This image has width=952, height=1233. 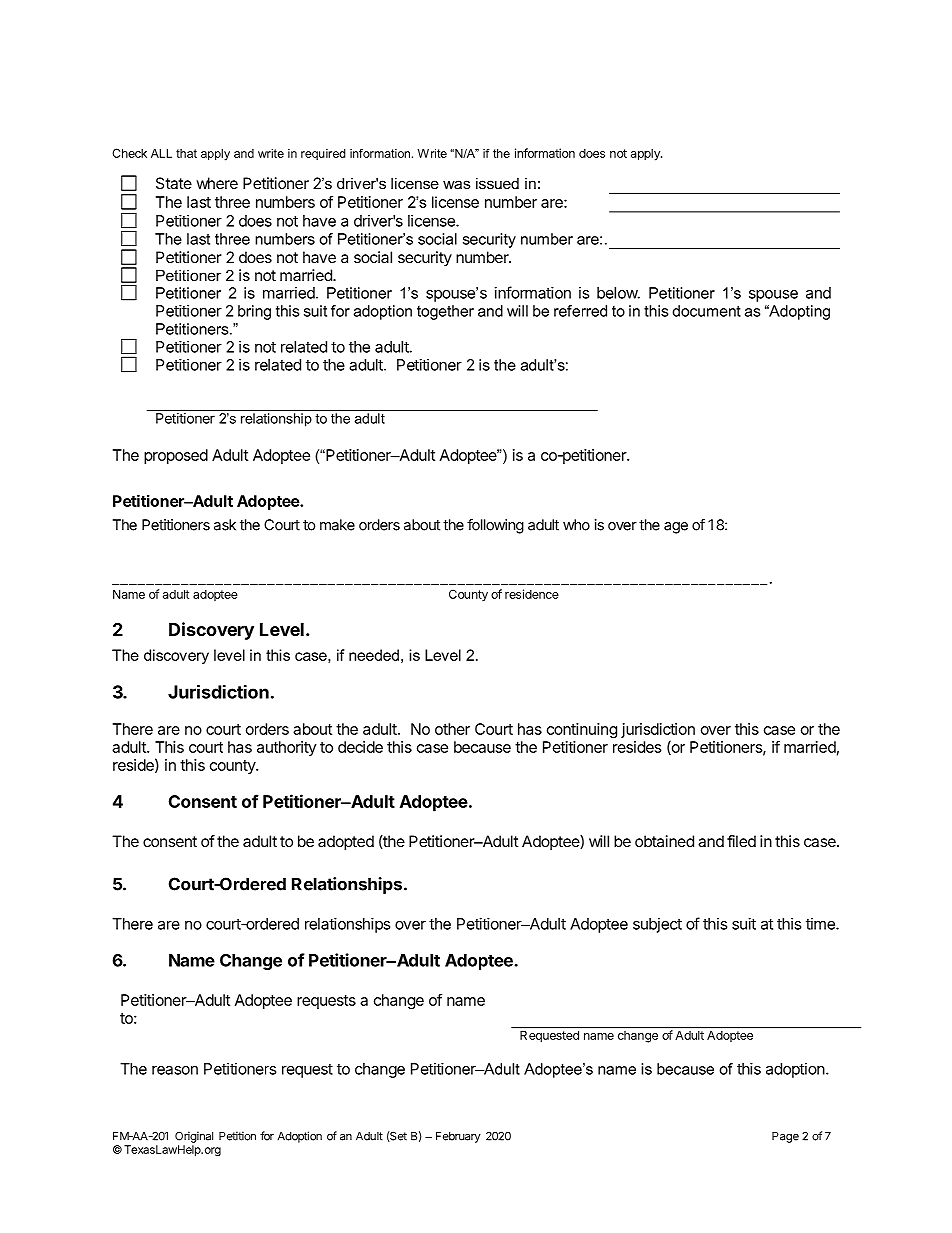 I want to click on was, so click(x=457, y=184).
